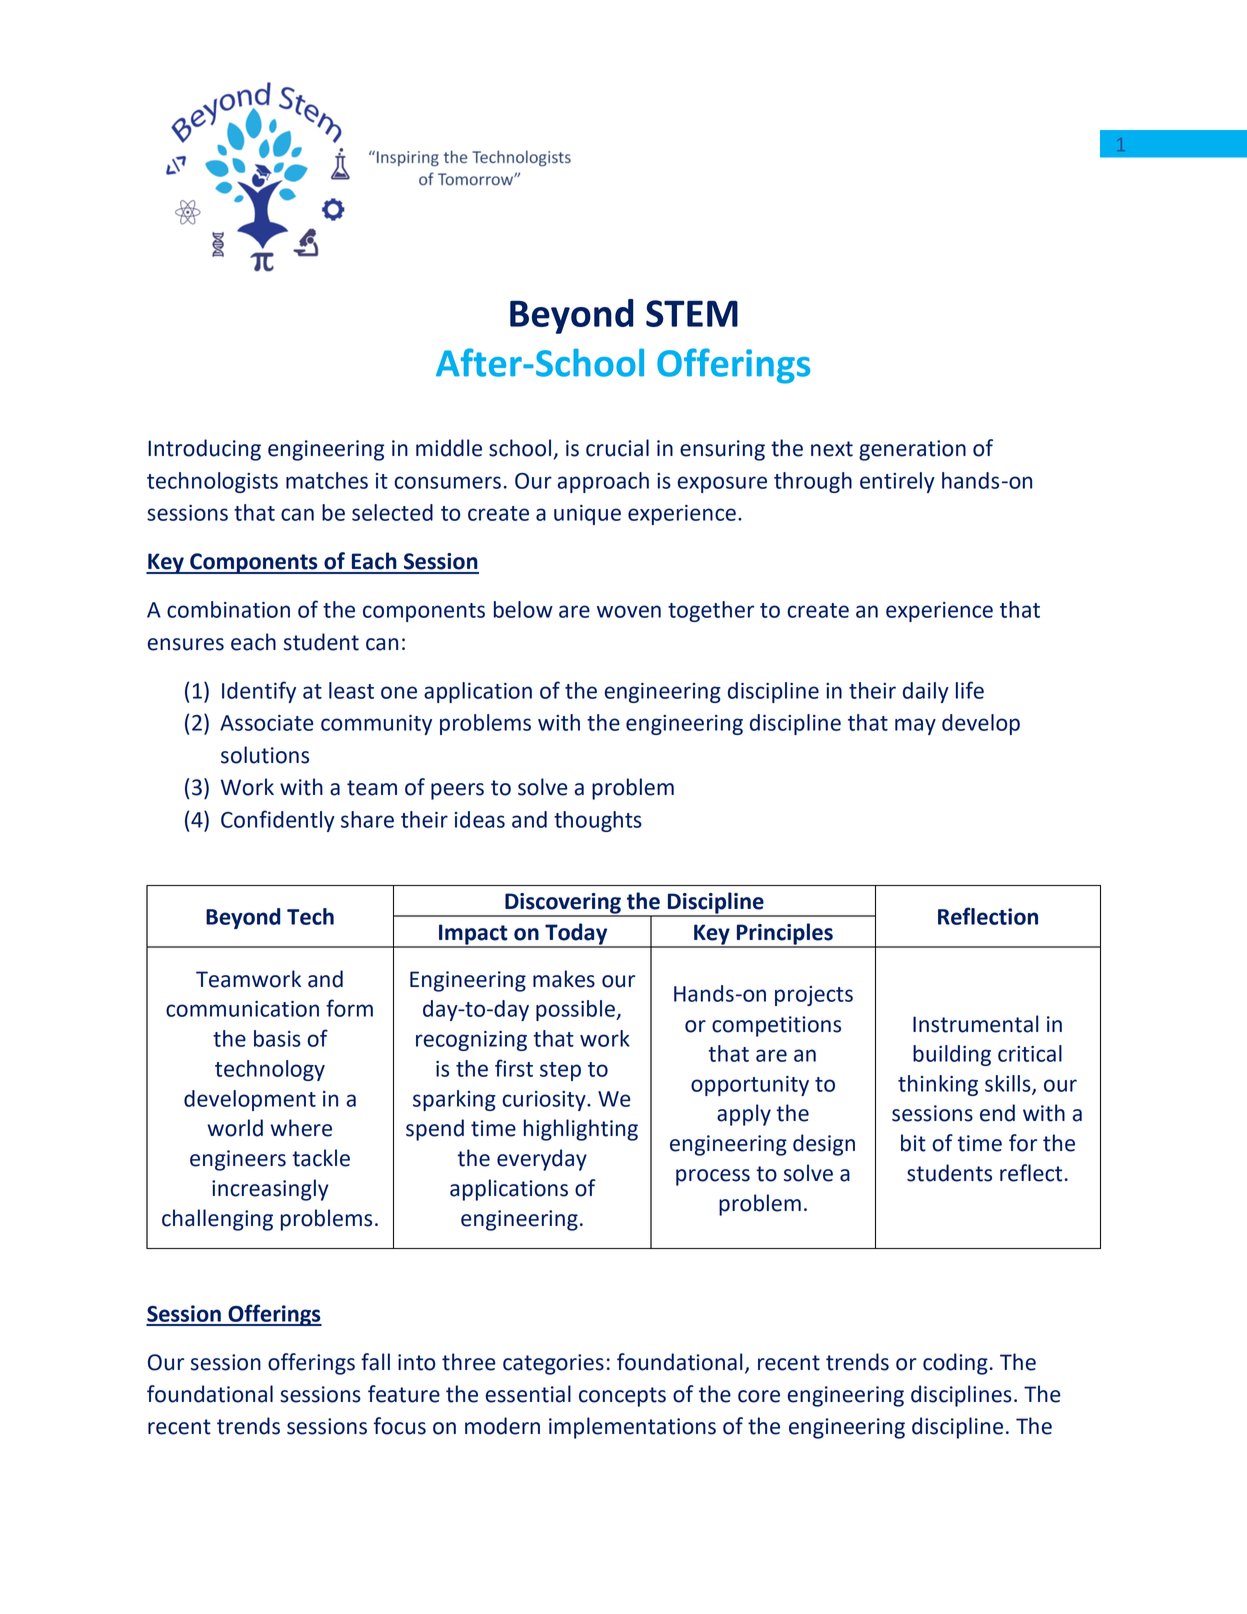  I want to click on woven, so click(629, 611).
